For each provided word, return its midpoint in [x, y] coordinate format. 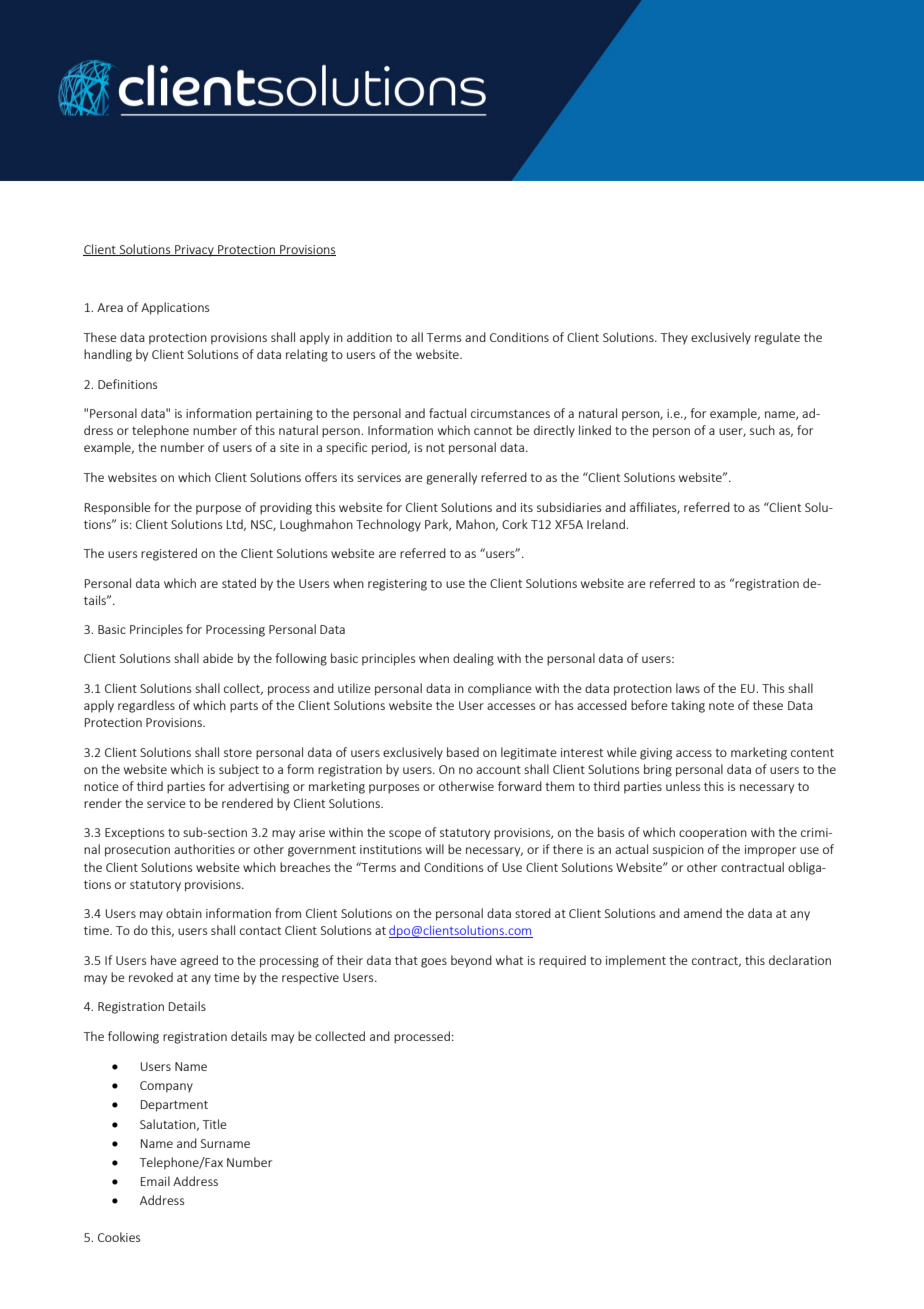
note [721, 706]
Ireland [607, 524]
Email [155, 1181]
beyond [471, 961]
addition [369, 337]
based [463, 752]
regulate [777, 338]
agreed [199, 961]
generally [451, 478]
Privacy [194, 251]
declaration [800, 960]
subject [239, 770]
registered [169, 554]
